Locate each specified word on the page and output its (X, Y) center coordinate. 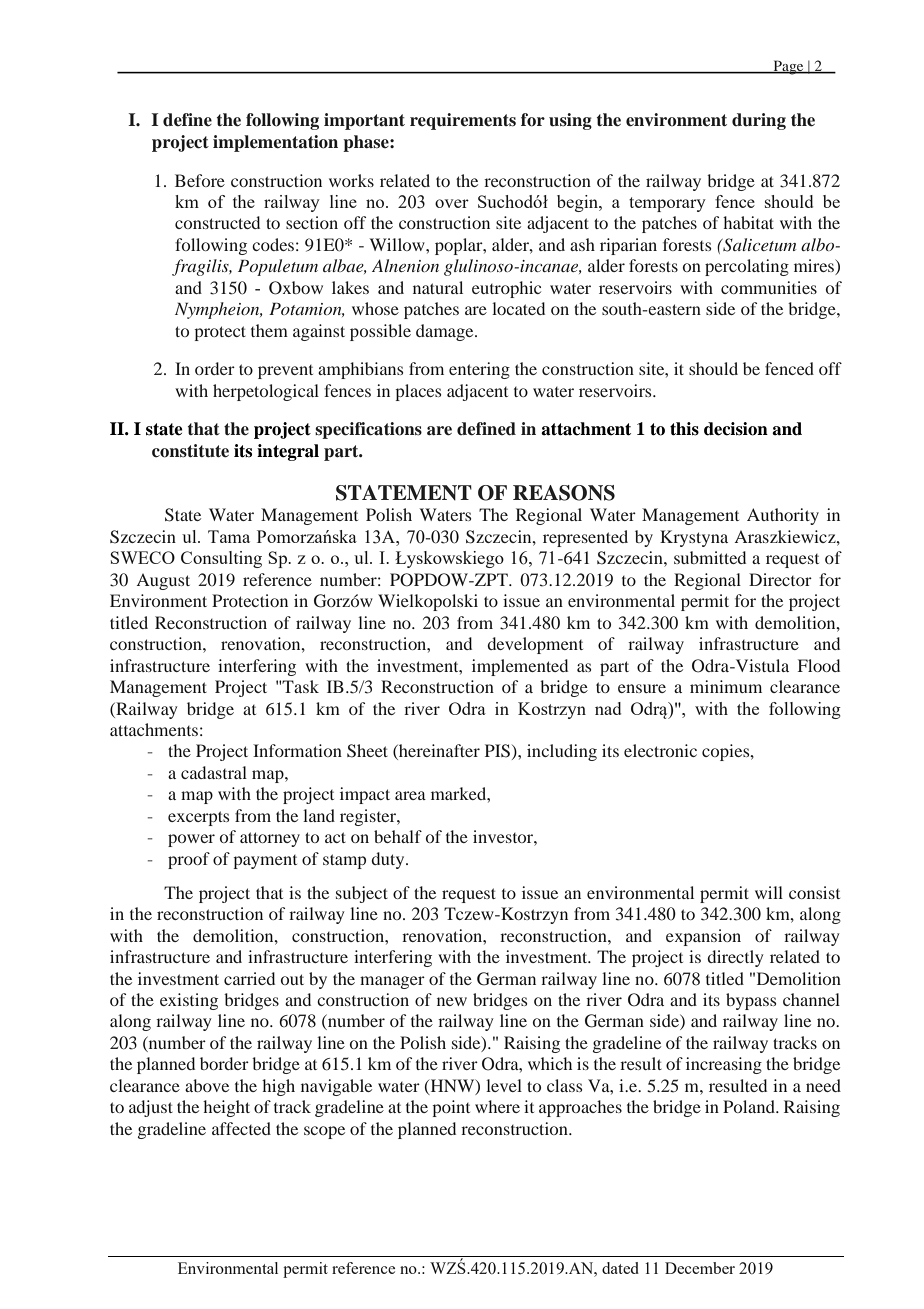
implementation (275, 143)
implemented (520, 667)
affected (241, 1128)
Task (300, 686)
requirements (463, 121)
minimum (726, 686)
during (759, 121)
